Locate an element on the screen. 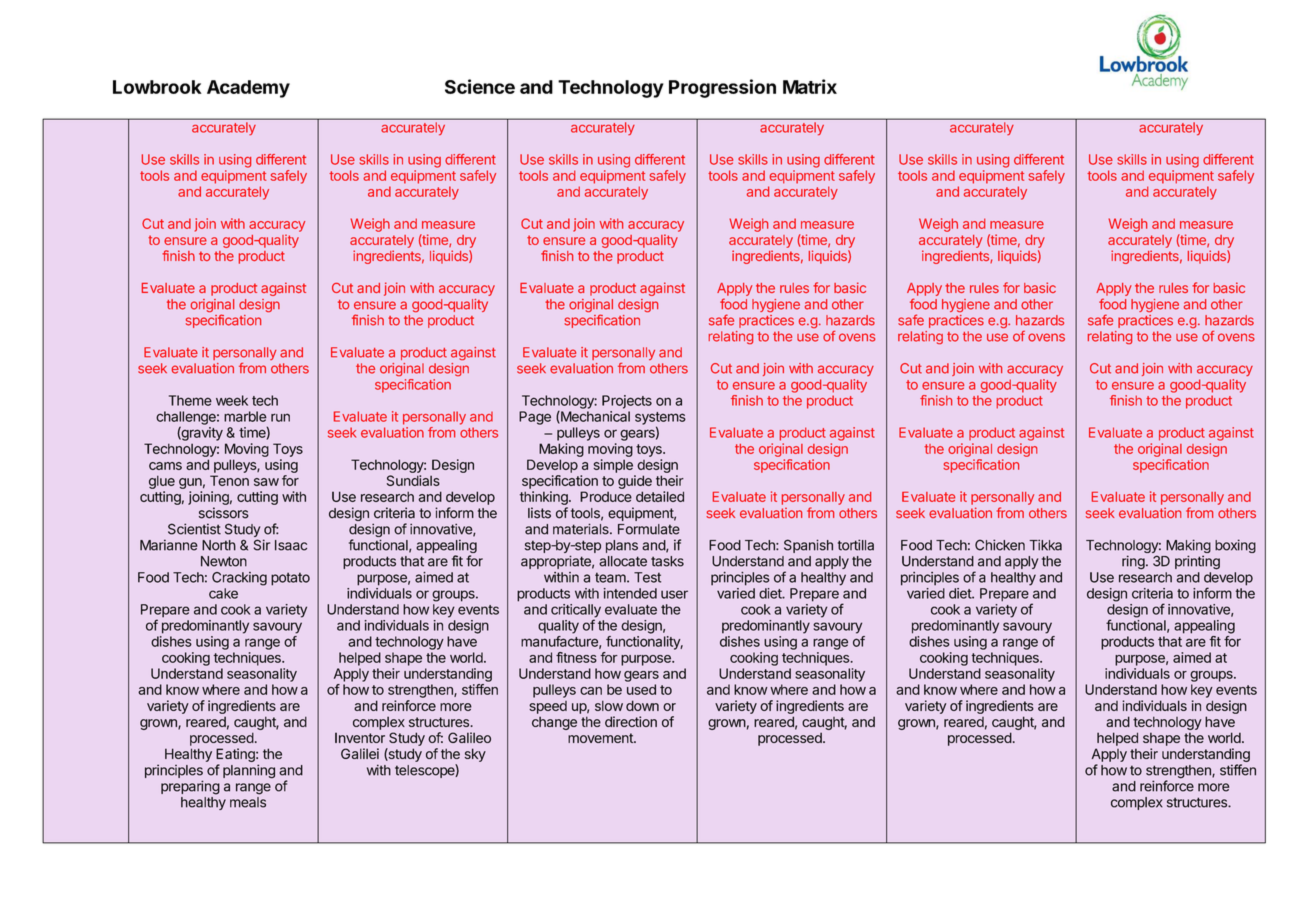 The width and height of the screenshot is (1308, 924). Progression is located at coordinates (722, 88).
